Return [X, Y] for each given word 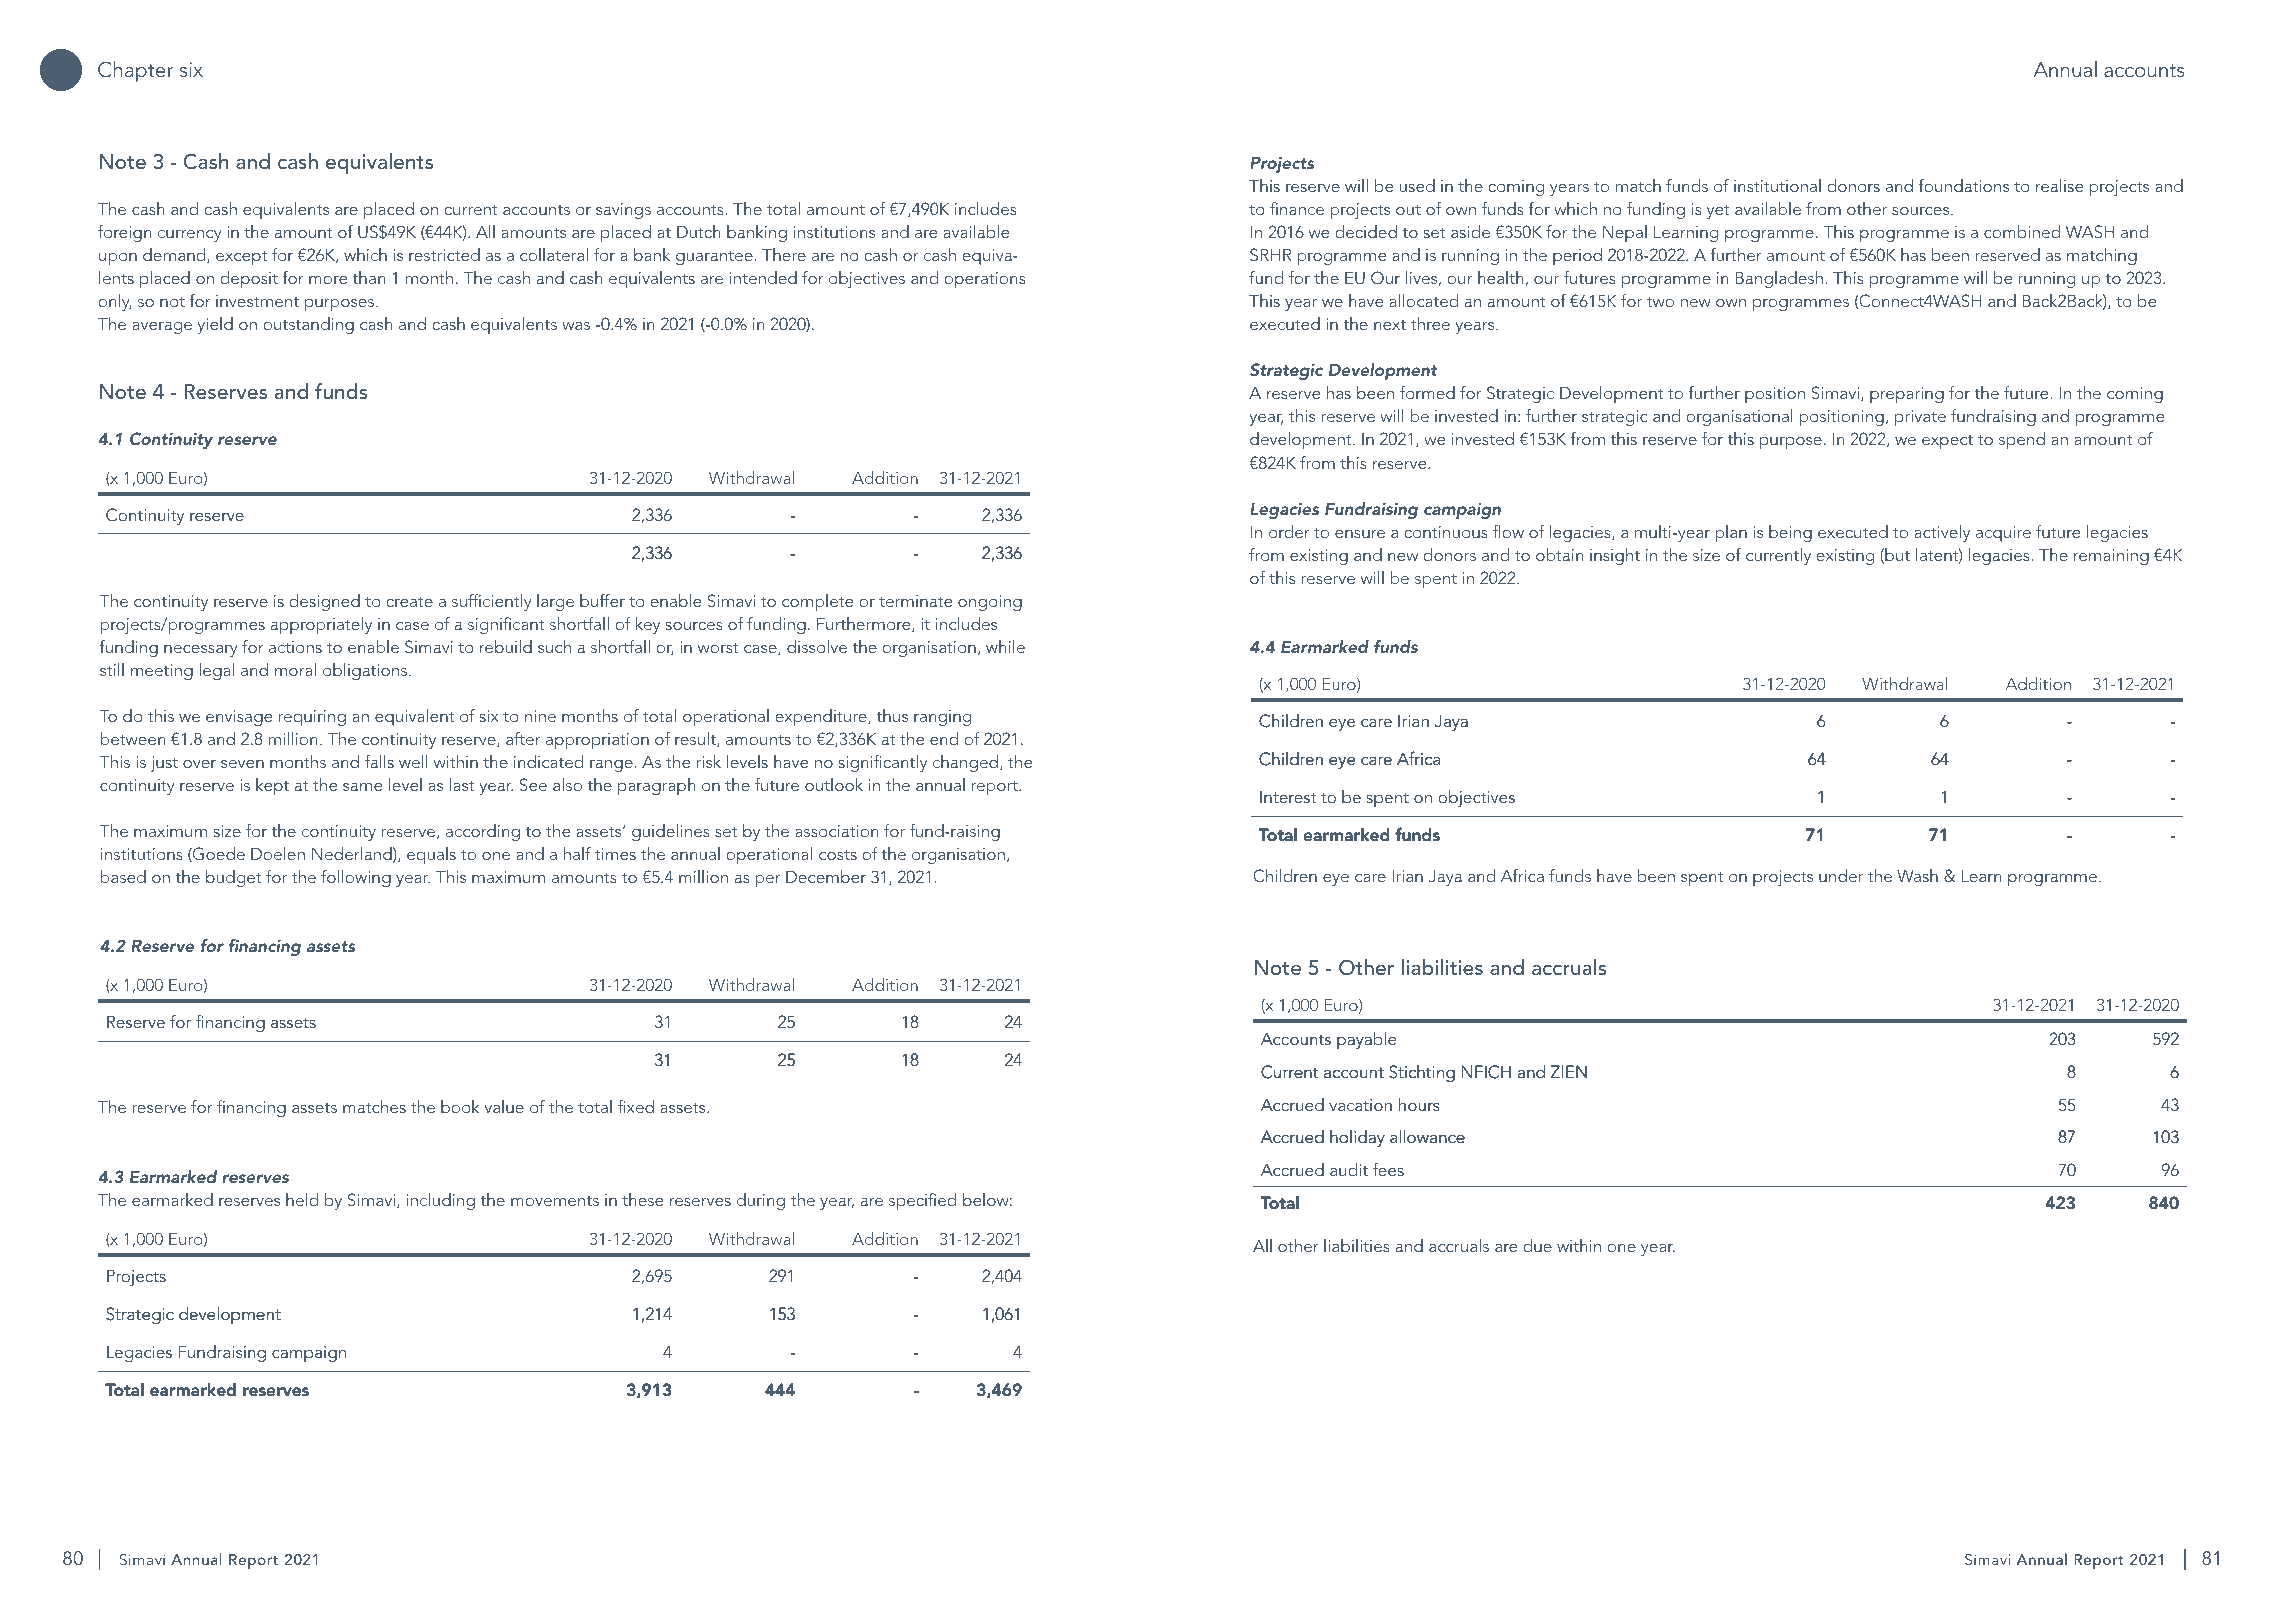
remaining [2111, 557]
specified [922, 1201]
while [1005, 646]
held [302, 1199]
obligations [366, 671]
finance [1297, 208]
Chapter [135, 71]
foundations [1964, 185]
